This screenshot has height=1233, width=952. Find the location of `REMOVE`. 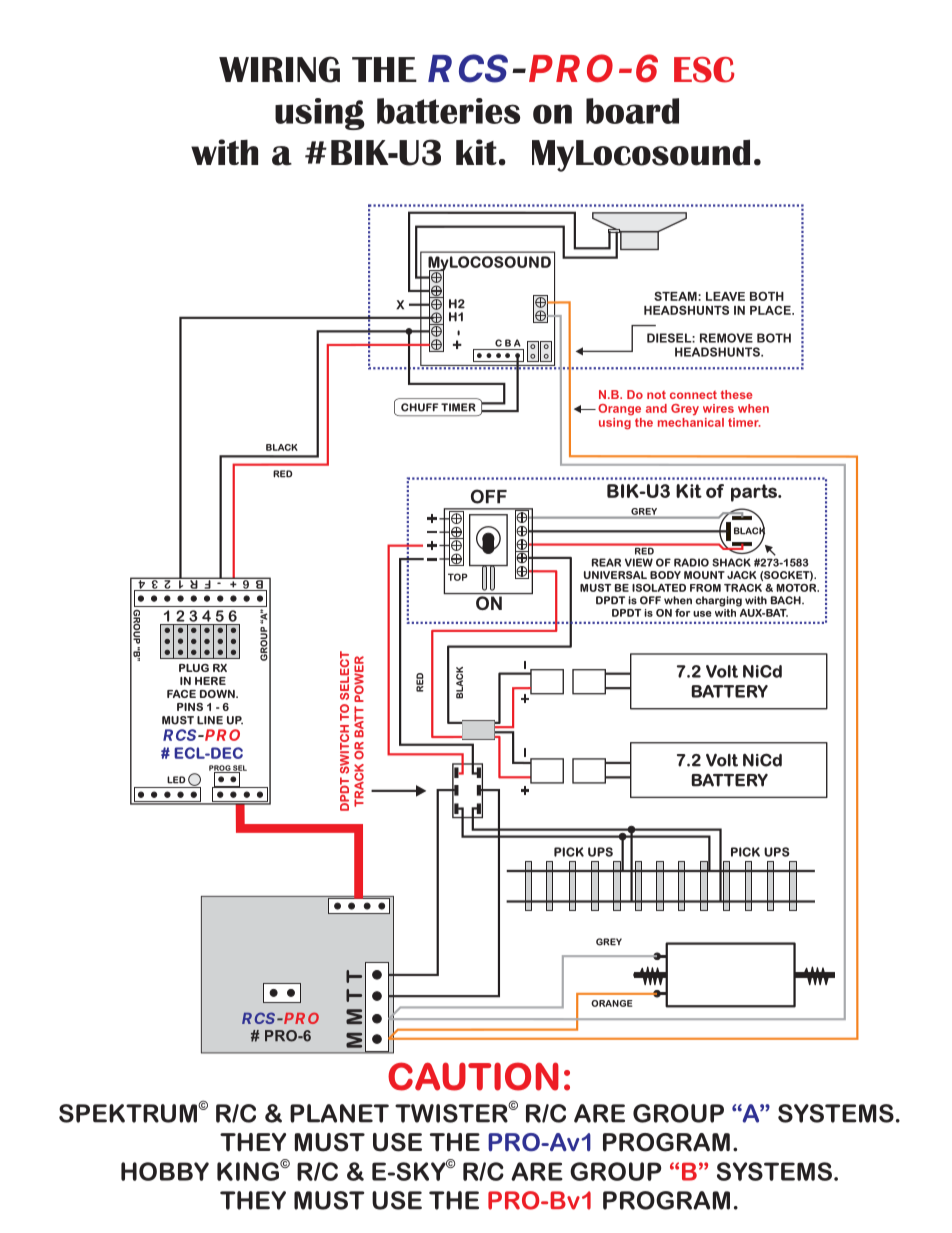

REMOVE is located at coordinates (726, 338).
